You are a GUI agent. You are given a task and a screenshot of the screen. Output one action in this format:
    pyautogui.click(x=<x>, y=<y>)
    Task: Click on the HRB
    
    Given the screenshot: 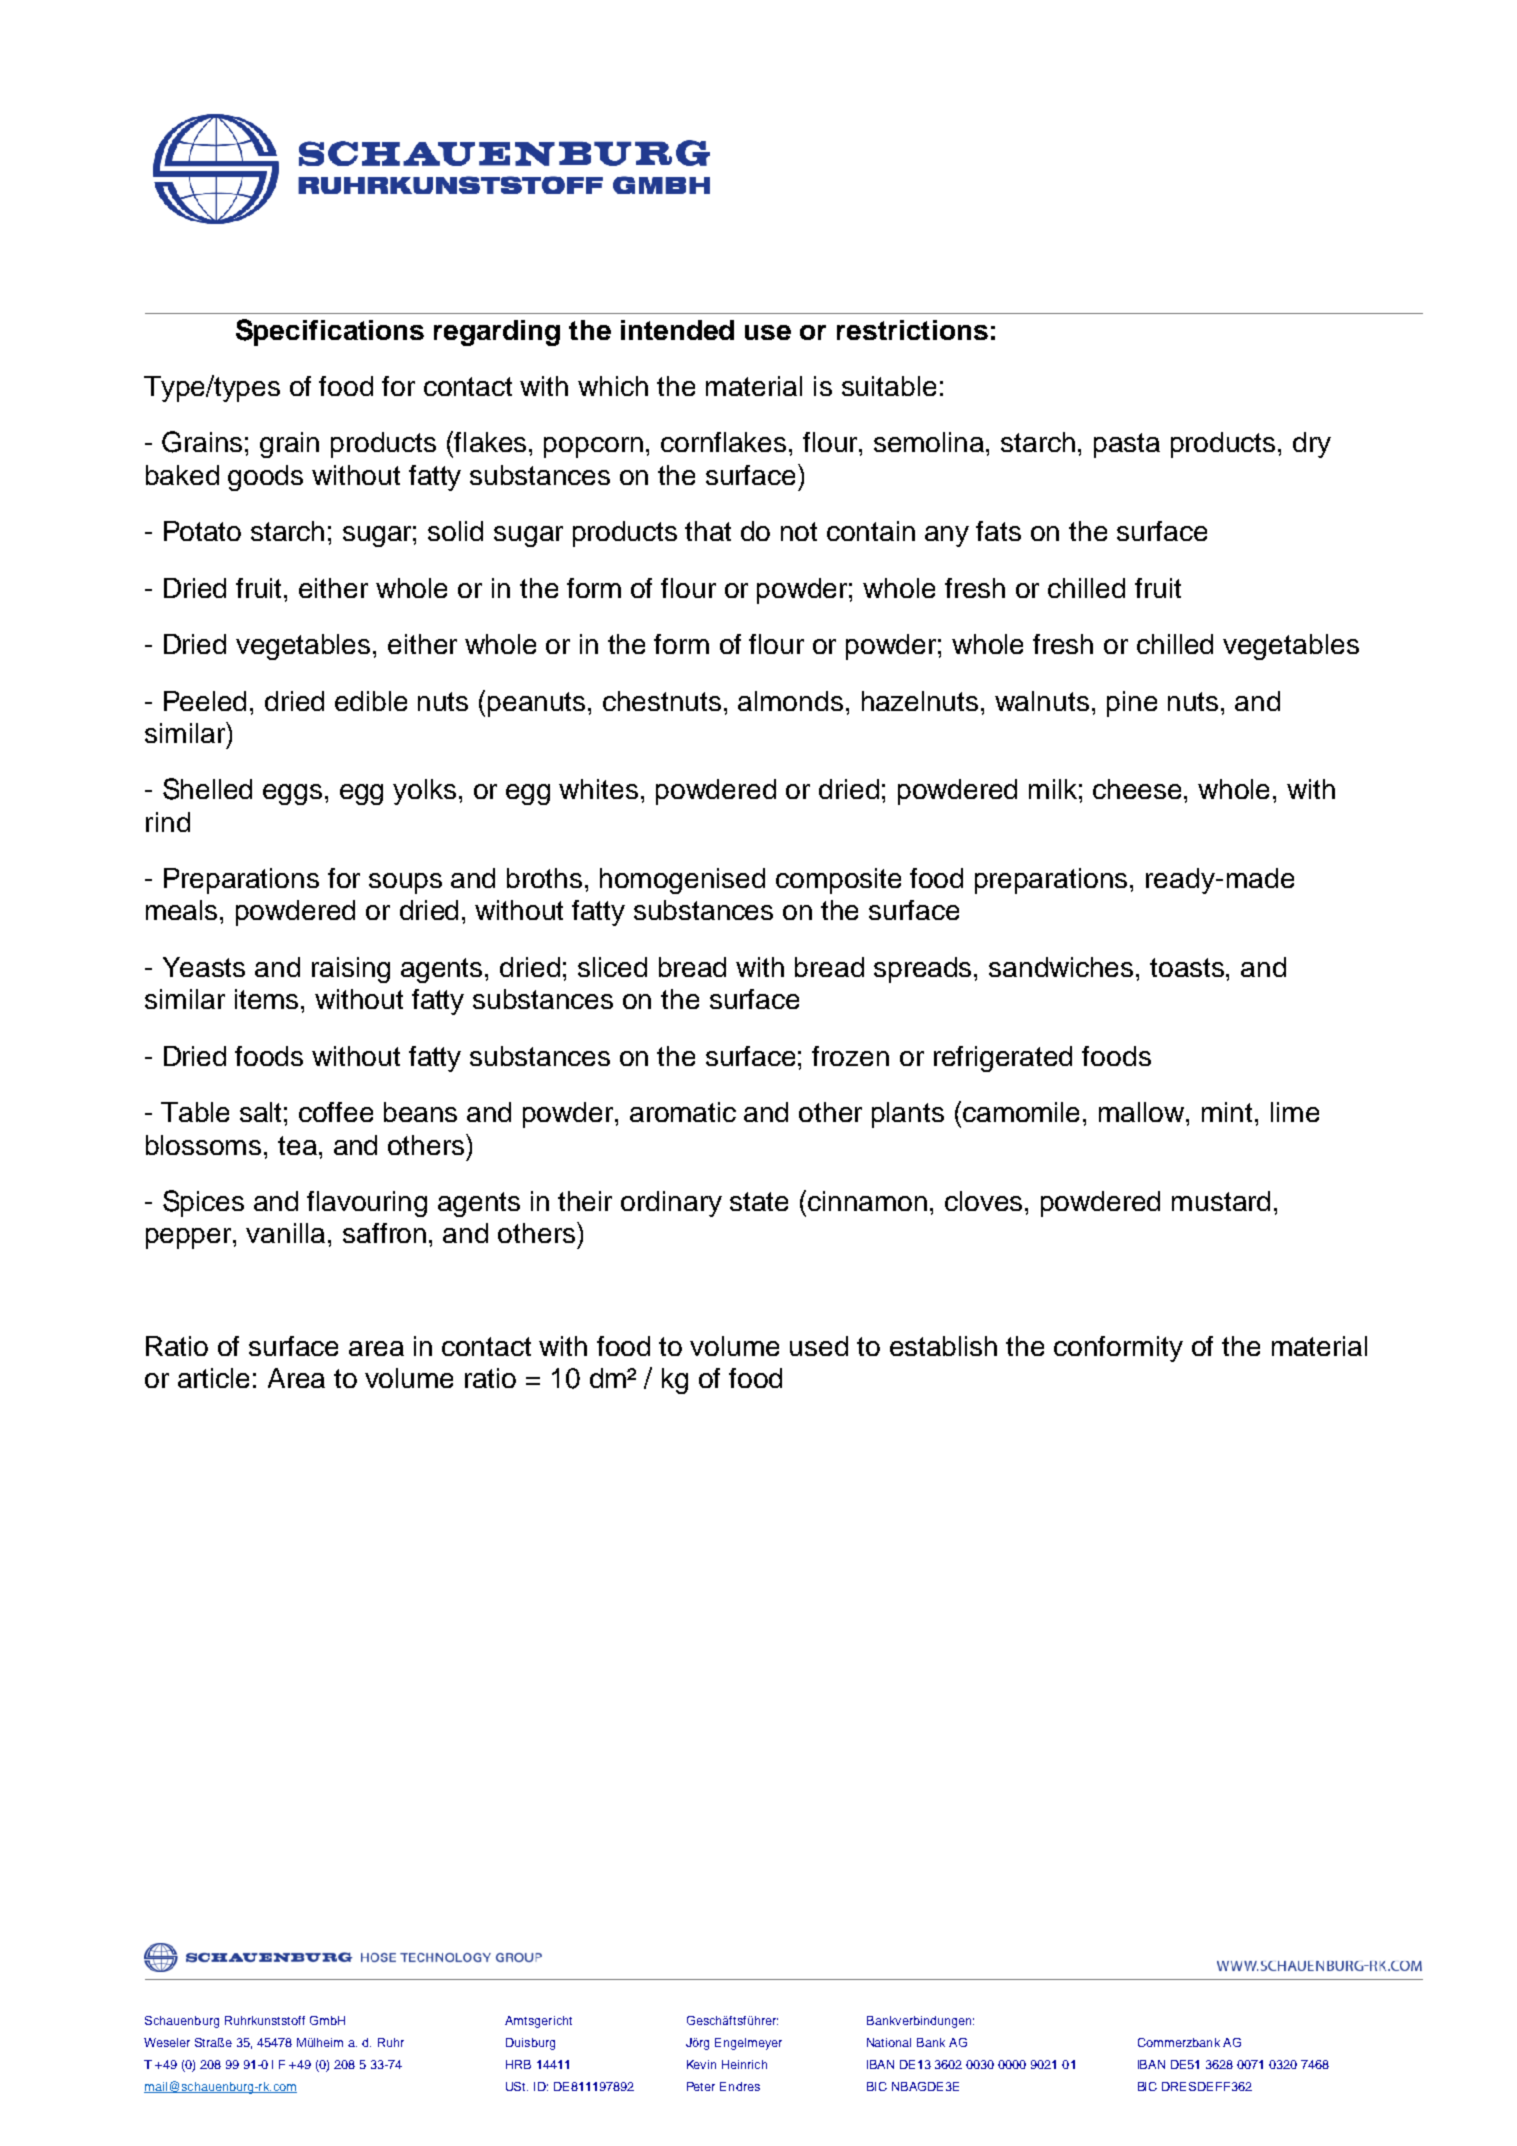 What is the action you would take?
    pyautogui.click(x=518, y=2064)
